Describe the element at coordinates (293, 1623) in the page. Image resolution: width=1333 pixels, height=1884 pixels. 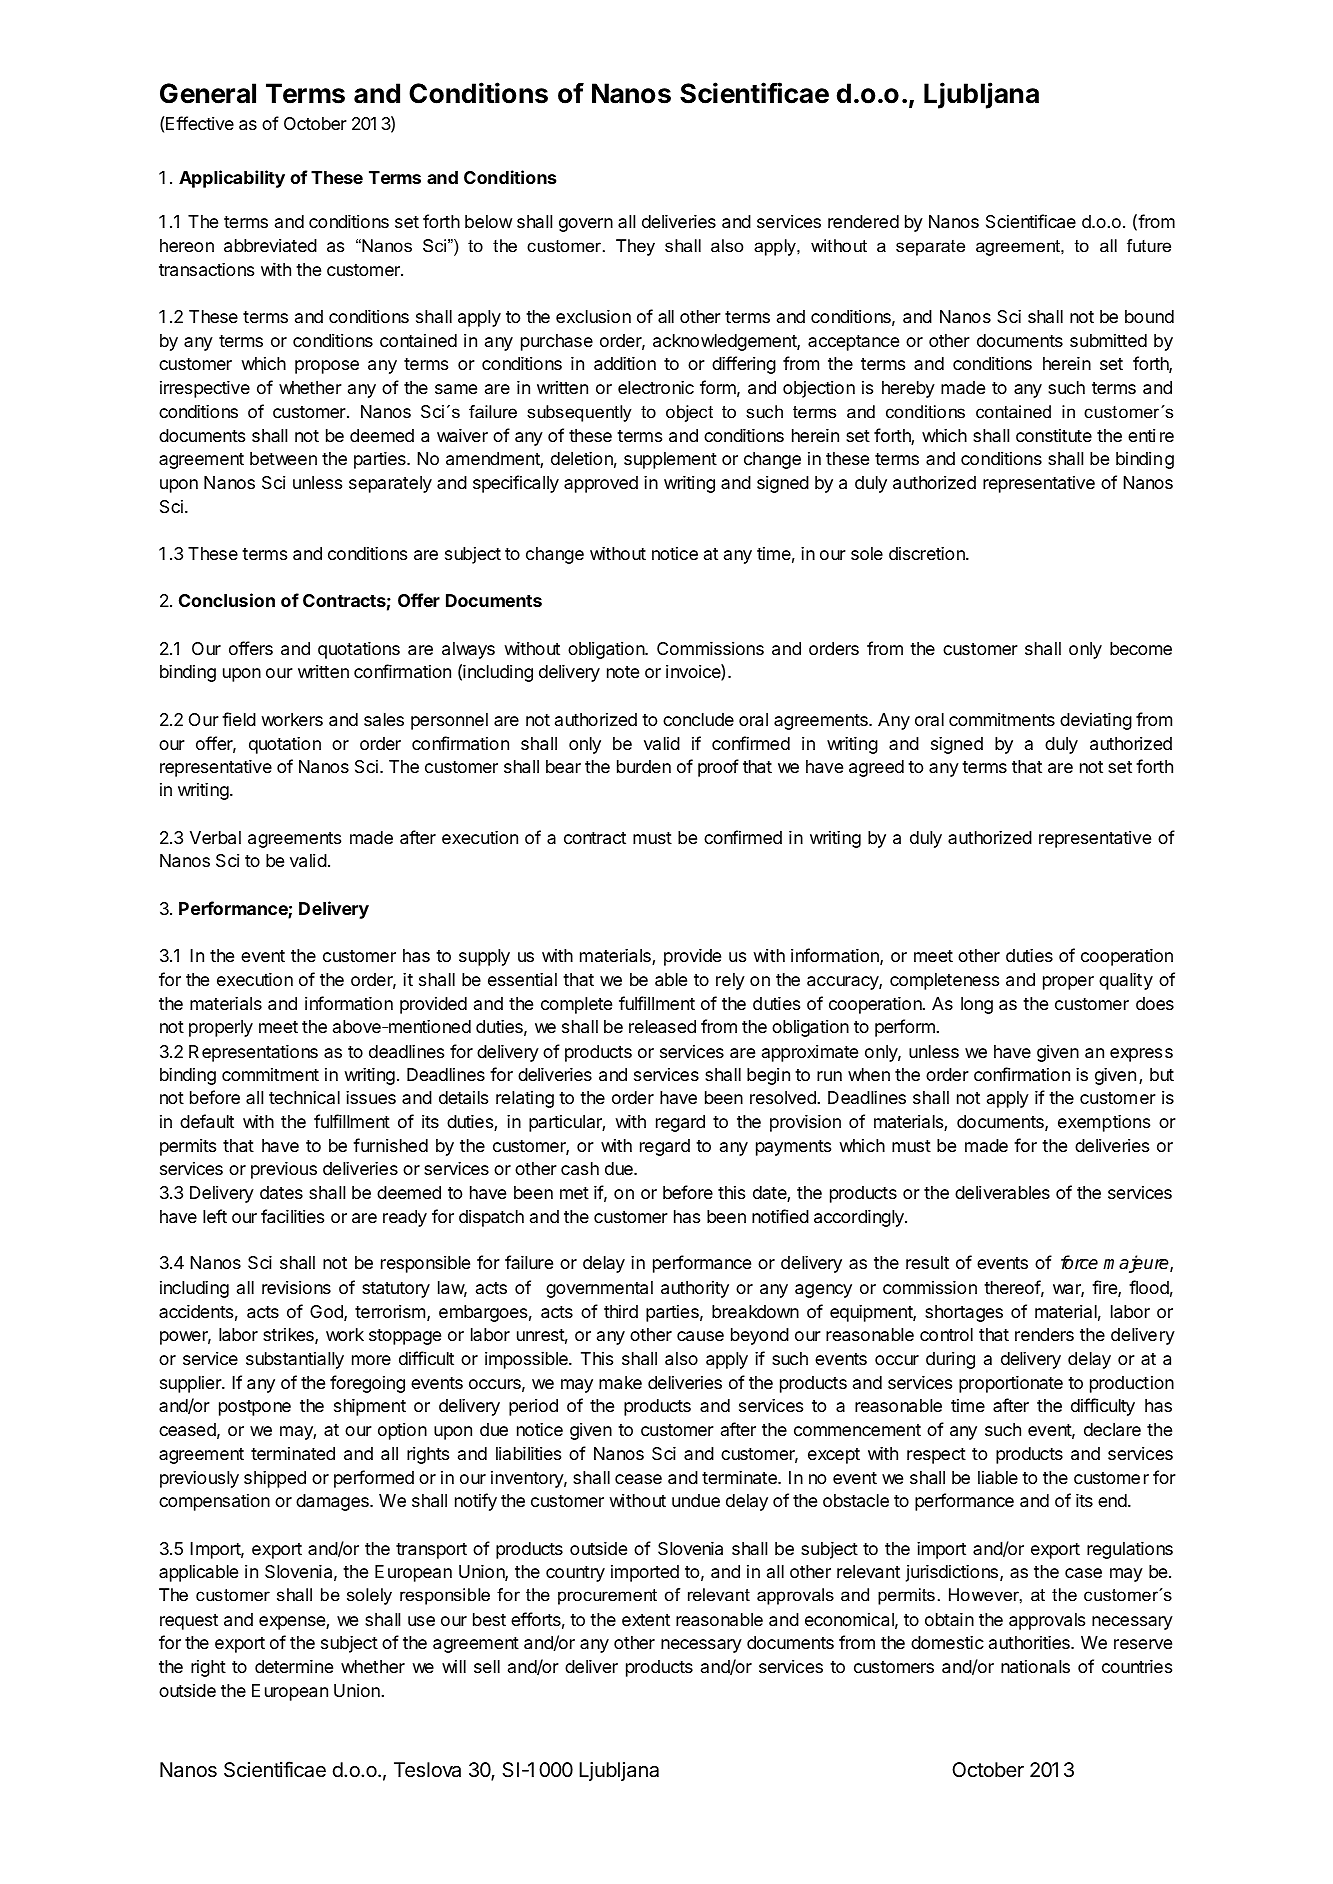
I see `expense` at that location.
